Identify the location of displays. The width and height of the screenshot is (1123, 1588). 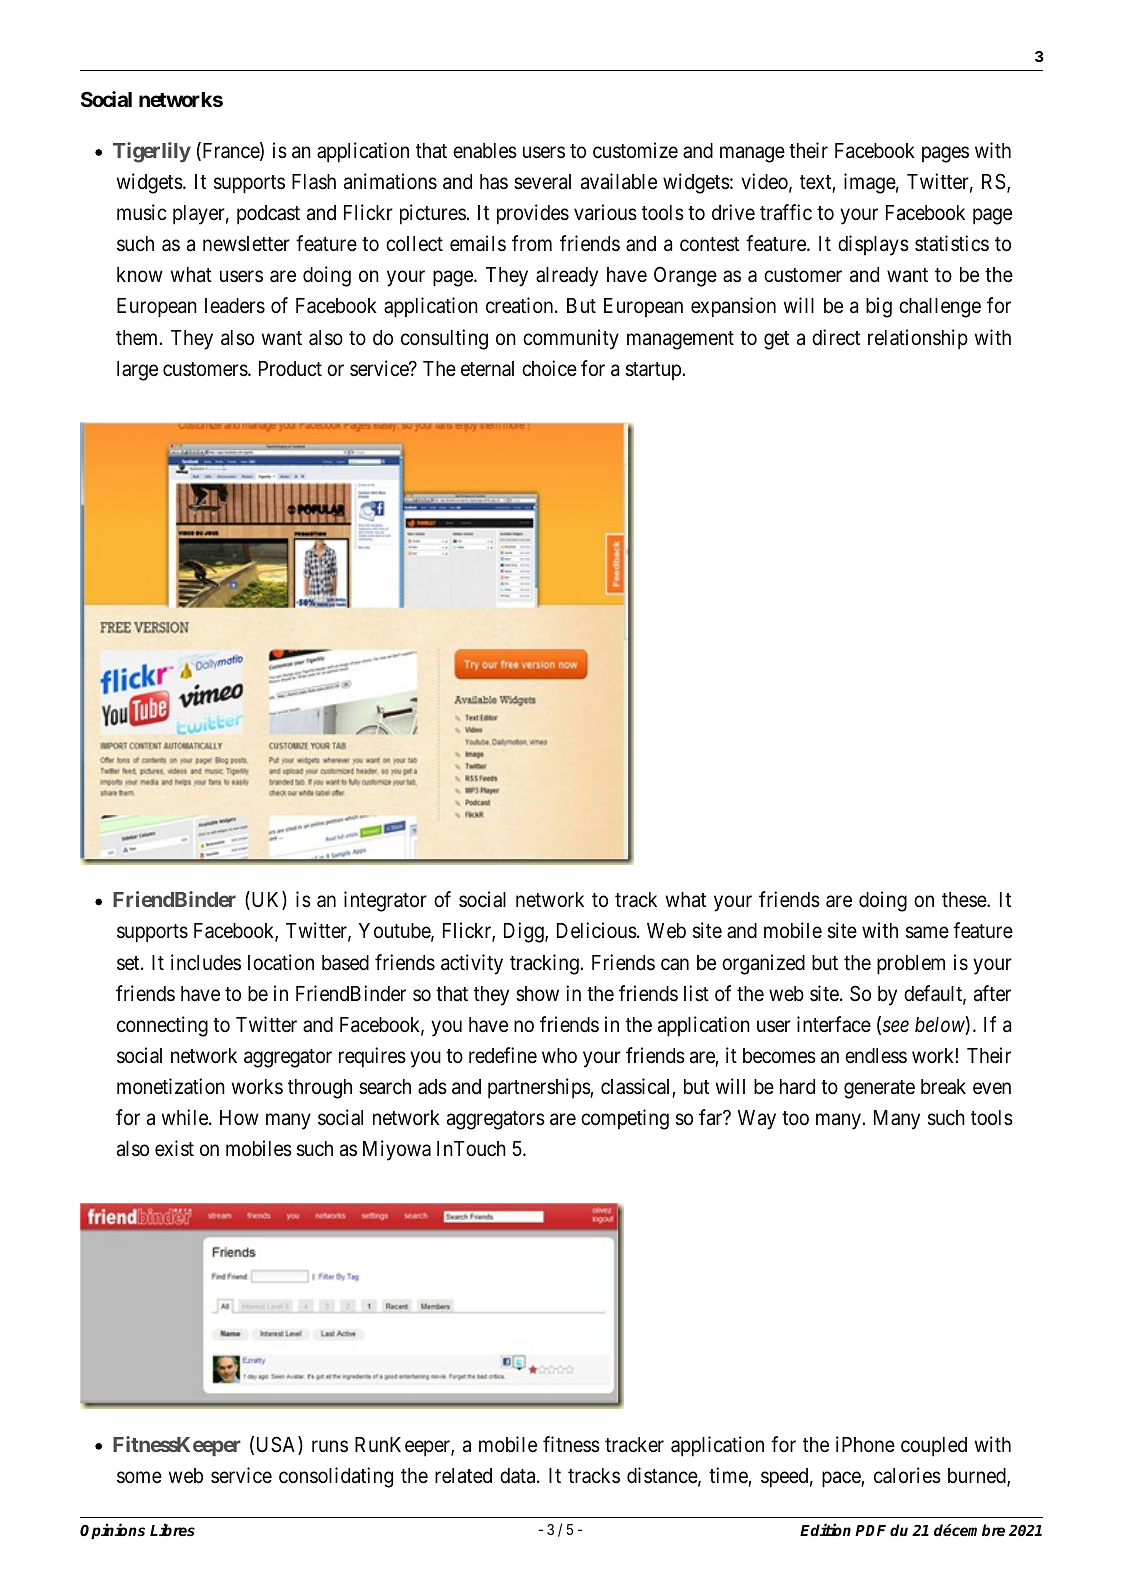
(873, 245).
